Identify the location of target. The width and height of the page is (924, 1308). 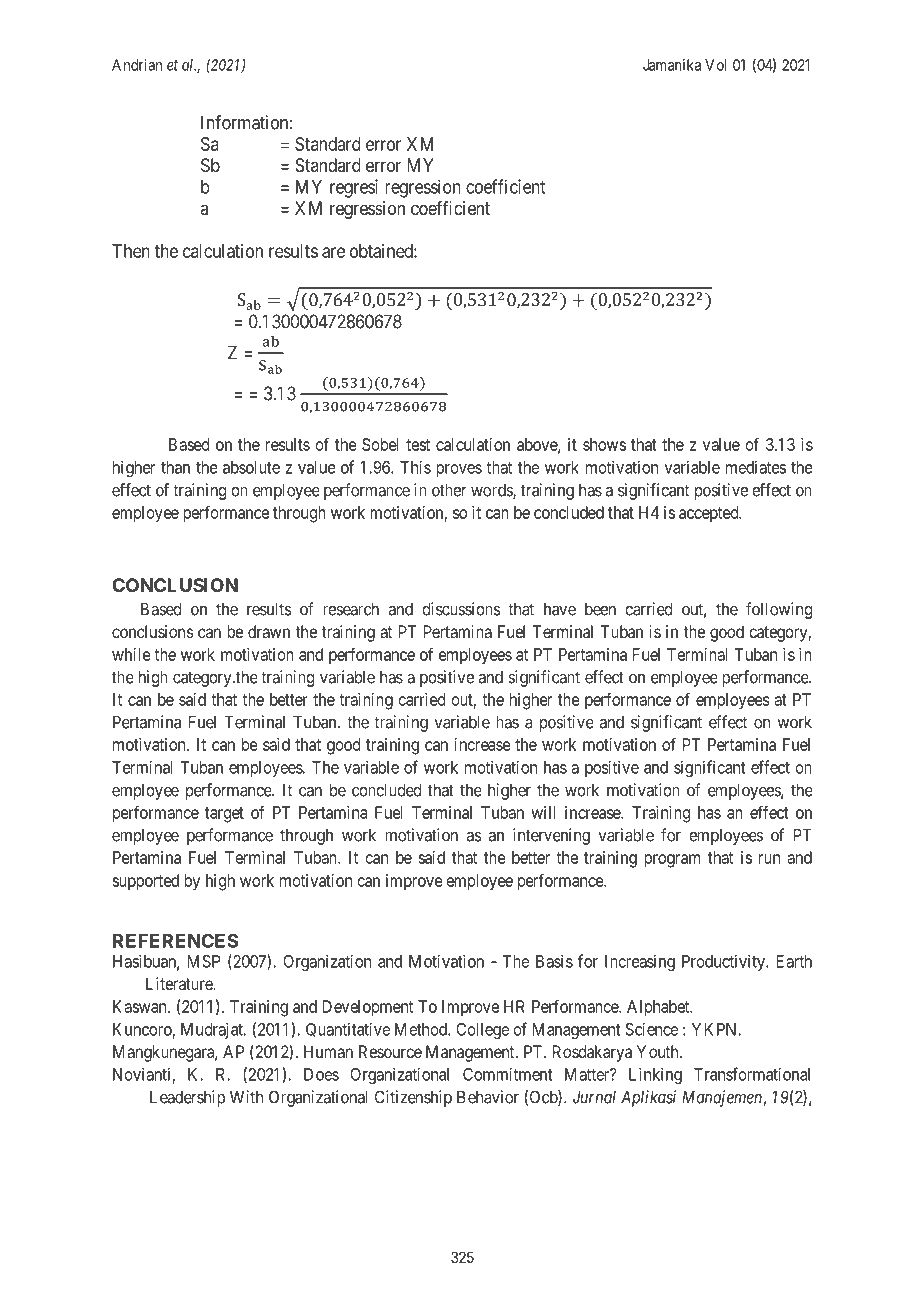
(224, 815).
